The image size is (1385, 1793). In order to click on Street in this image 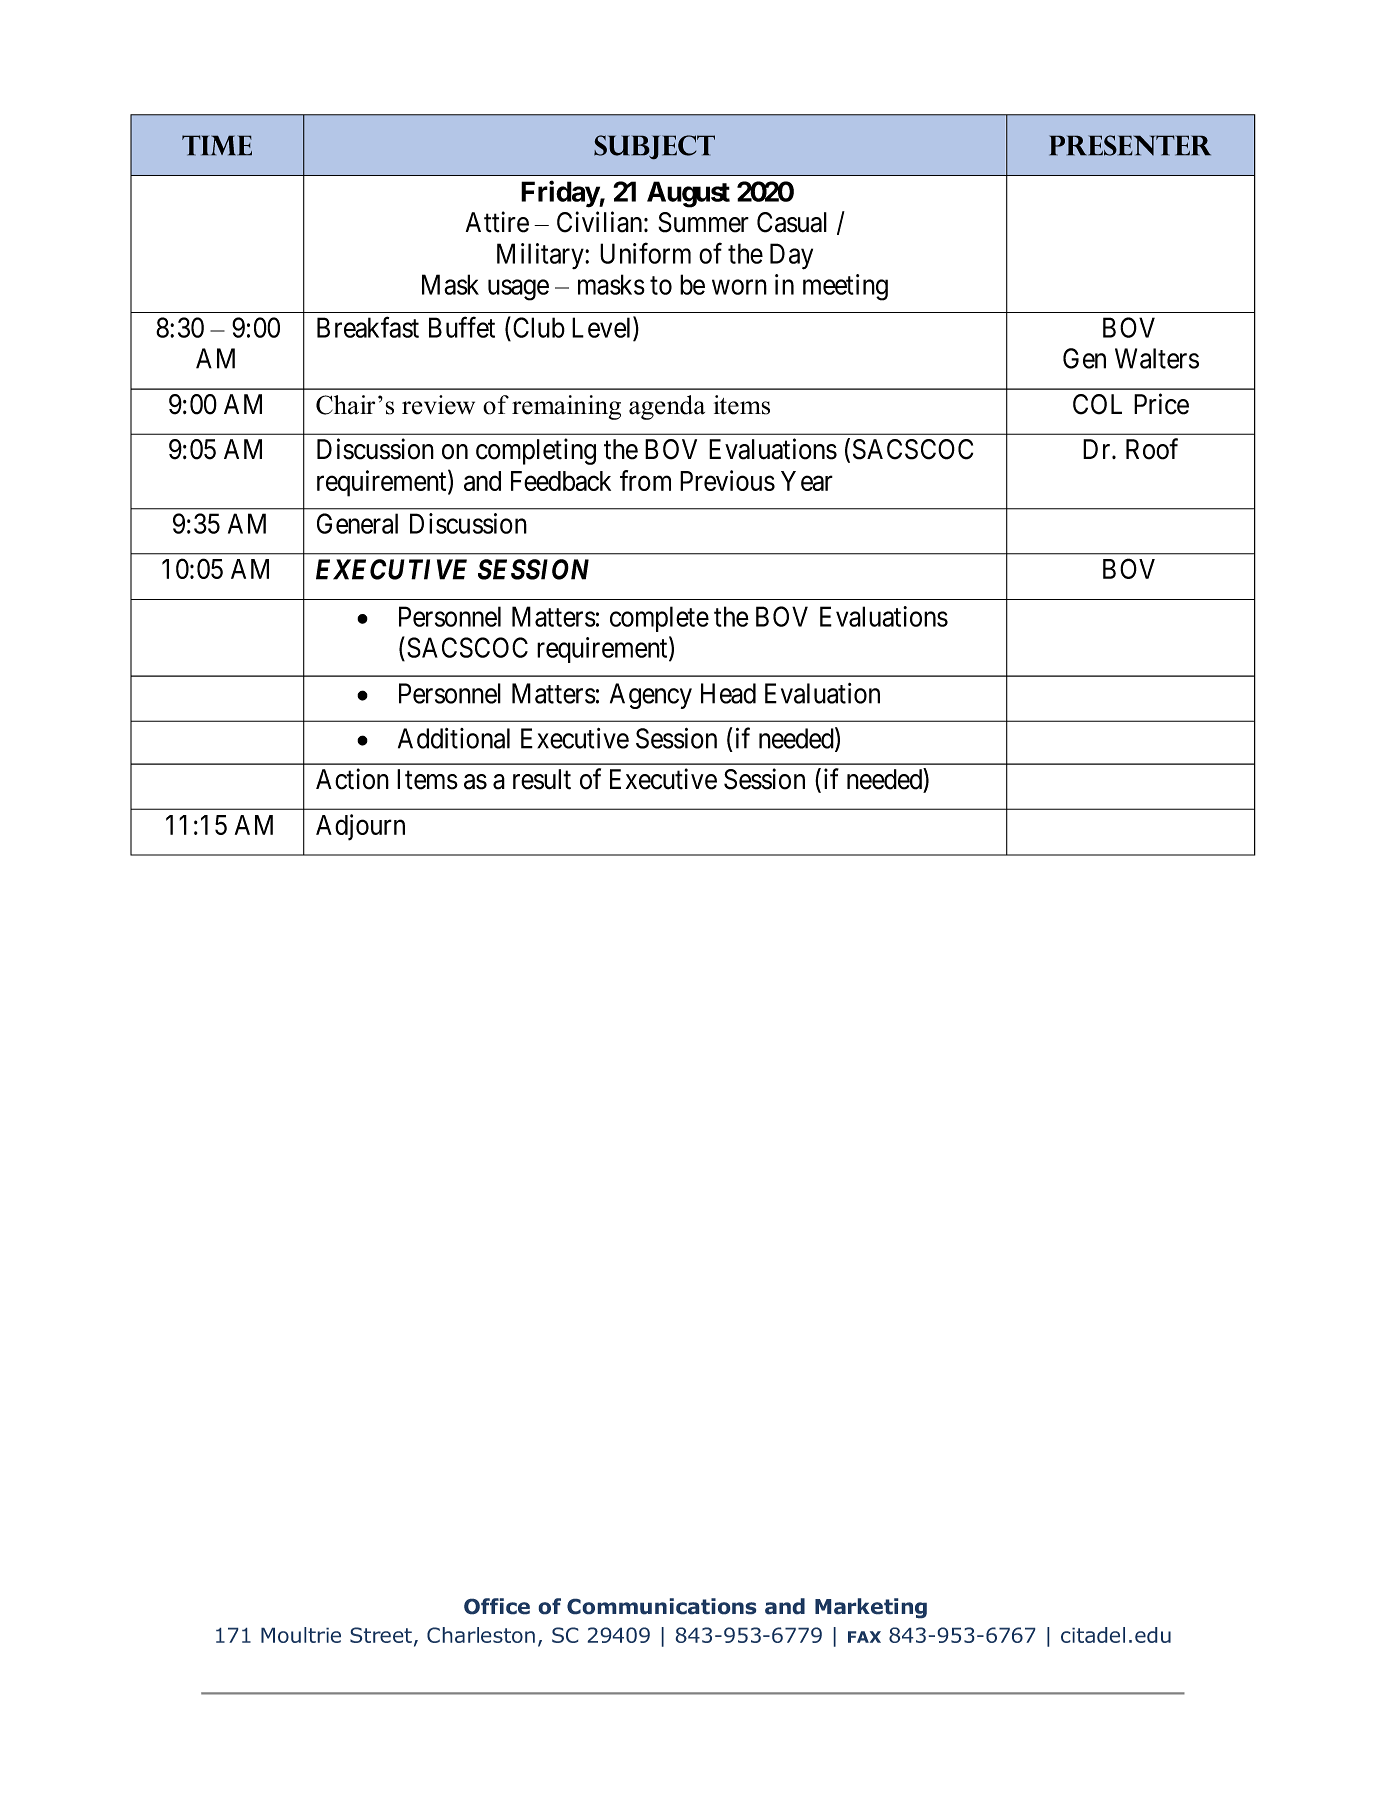, I will do `click(381, 1635)`.
